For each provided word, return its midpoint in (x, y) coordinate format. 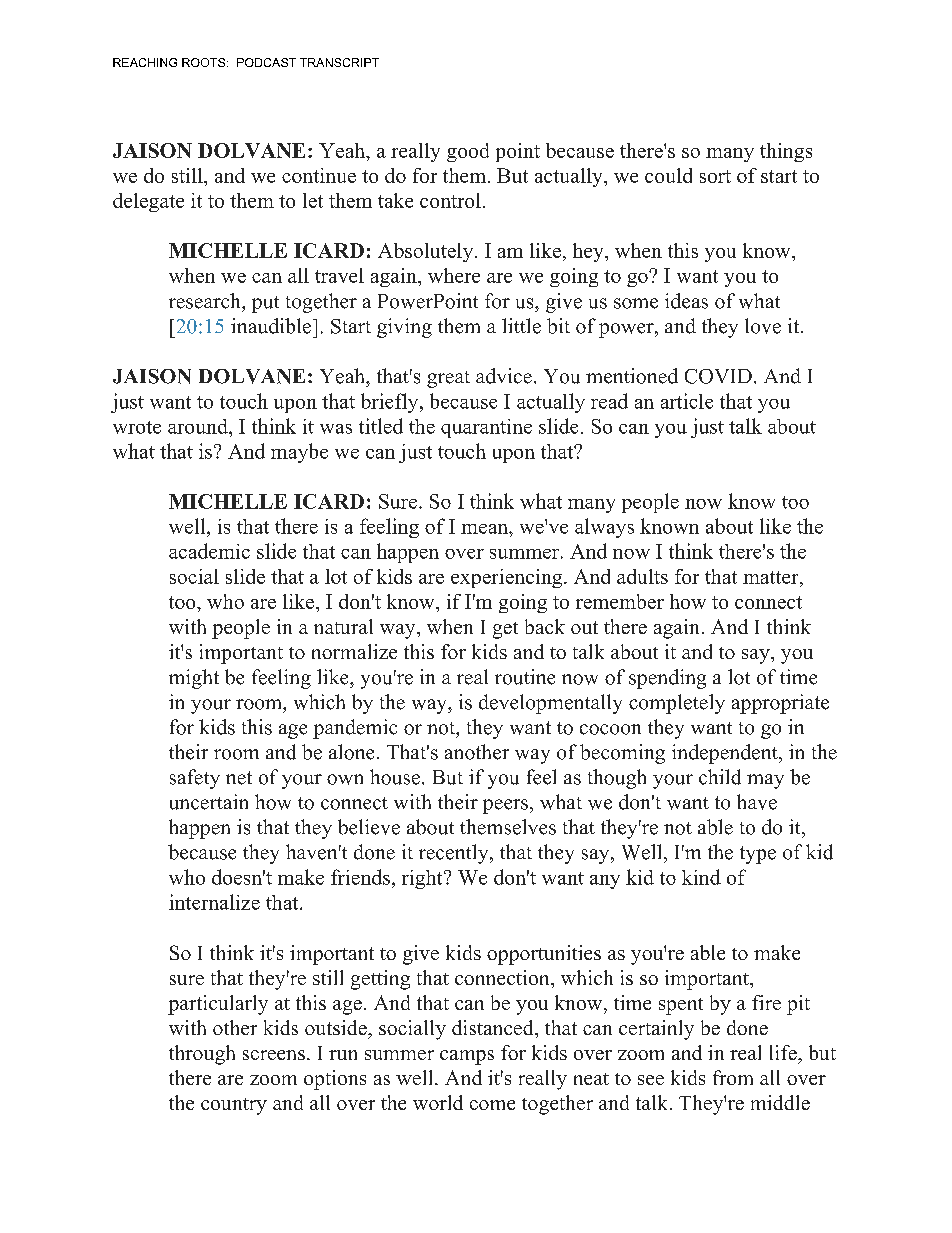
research (206, 301)
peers (505, 806)
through (202, 1055)
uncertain (209, 802)
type (758, 855)
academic (209, 551)
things (786, 152)
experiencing (508, 578)
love (763, 326)
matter (772, 577)
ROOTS (203, 62)
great (448, 379)
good (468, 152)
